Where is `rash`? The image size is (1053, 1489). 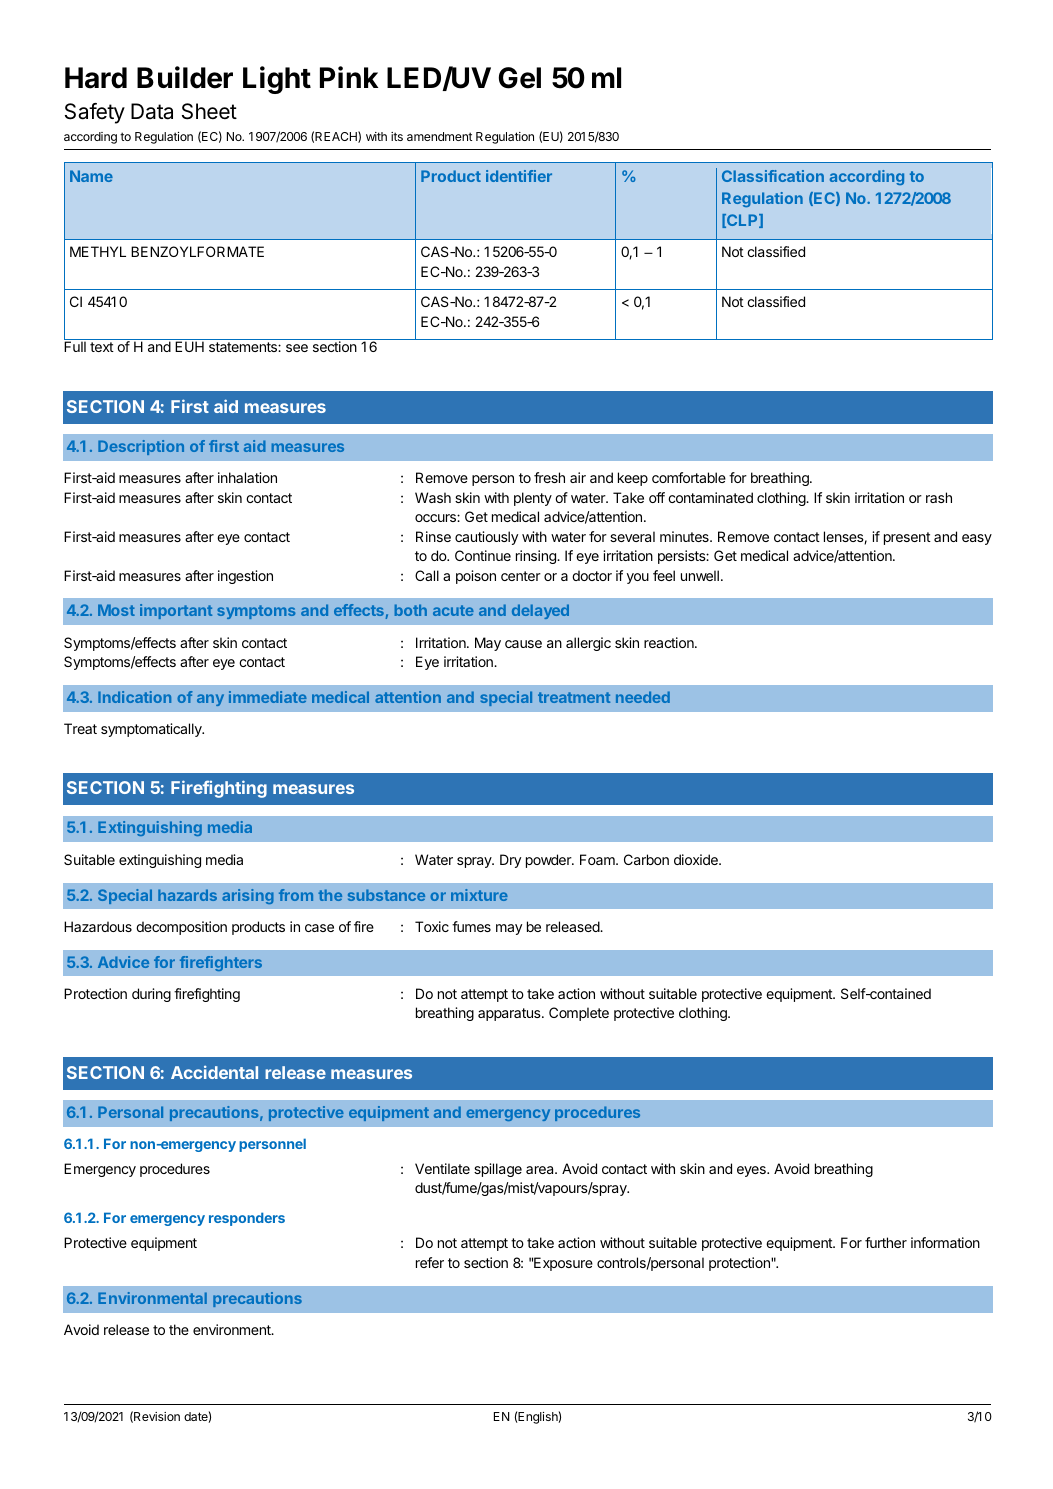 rash is located at coordinates (939, 497).
